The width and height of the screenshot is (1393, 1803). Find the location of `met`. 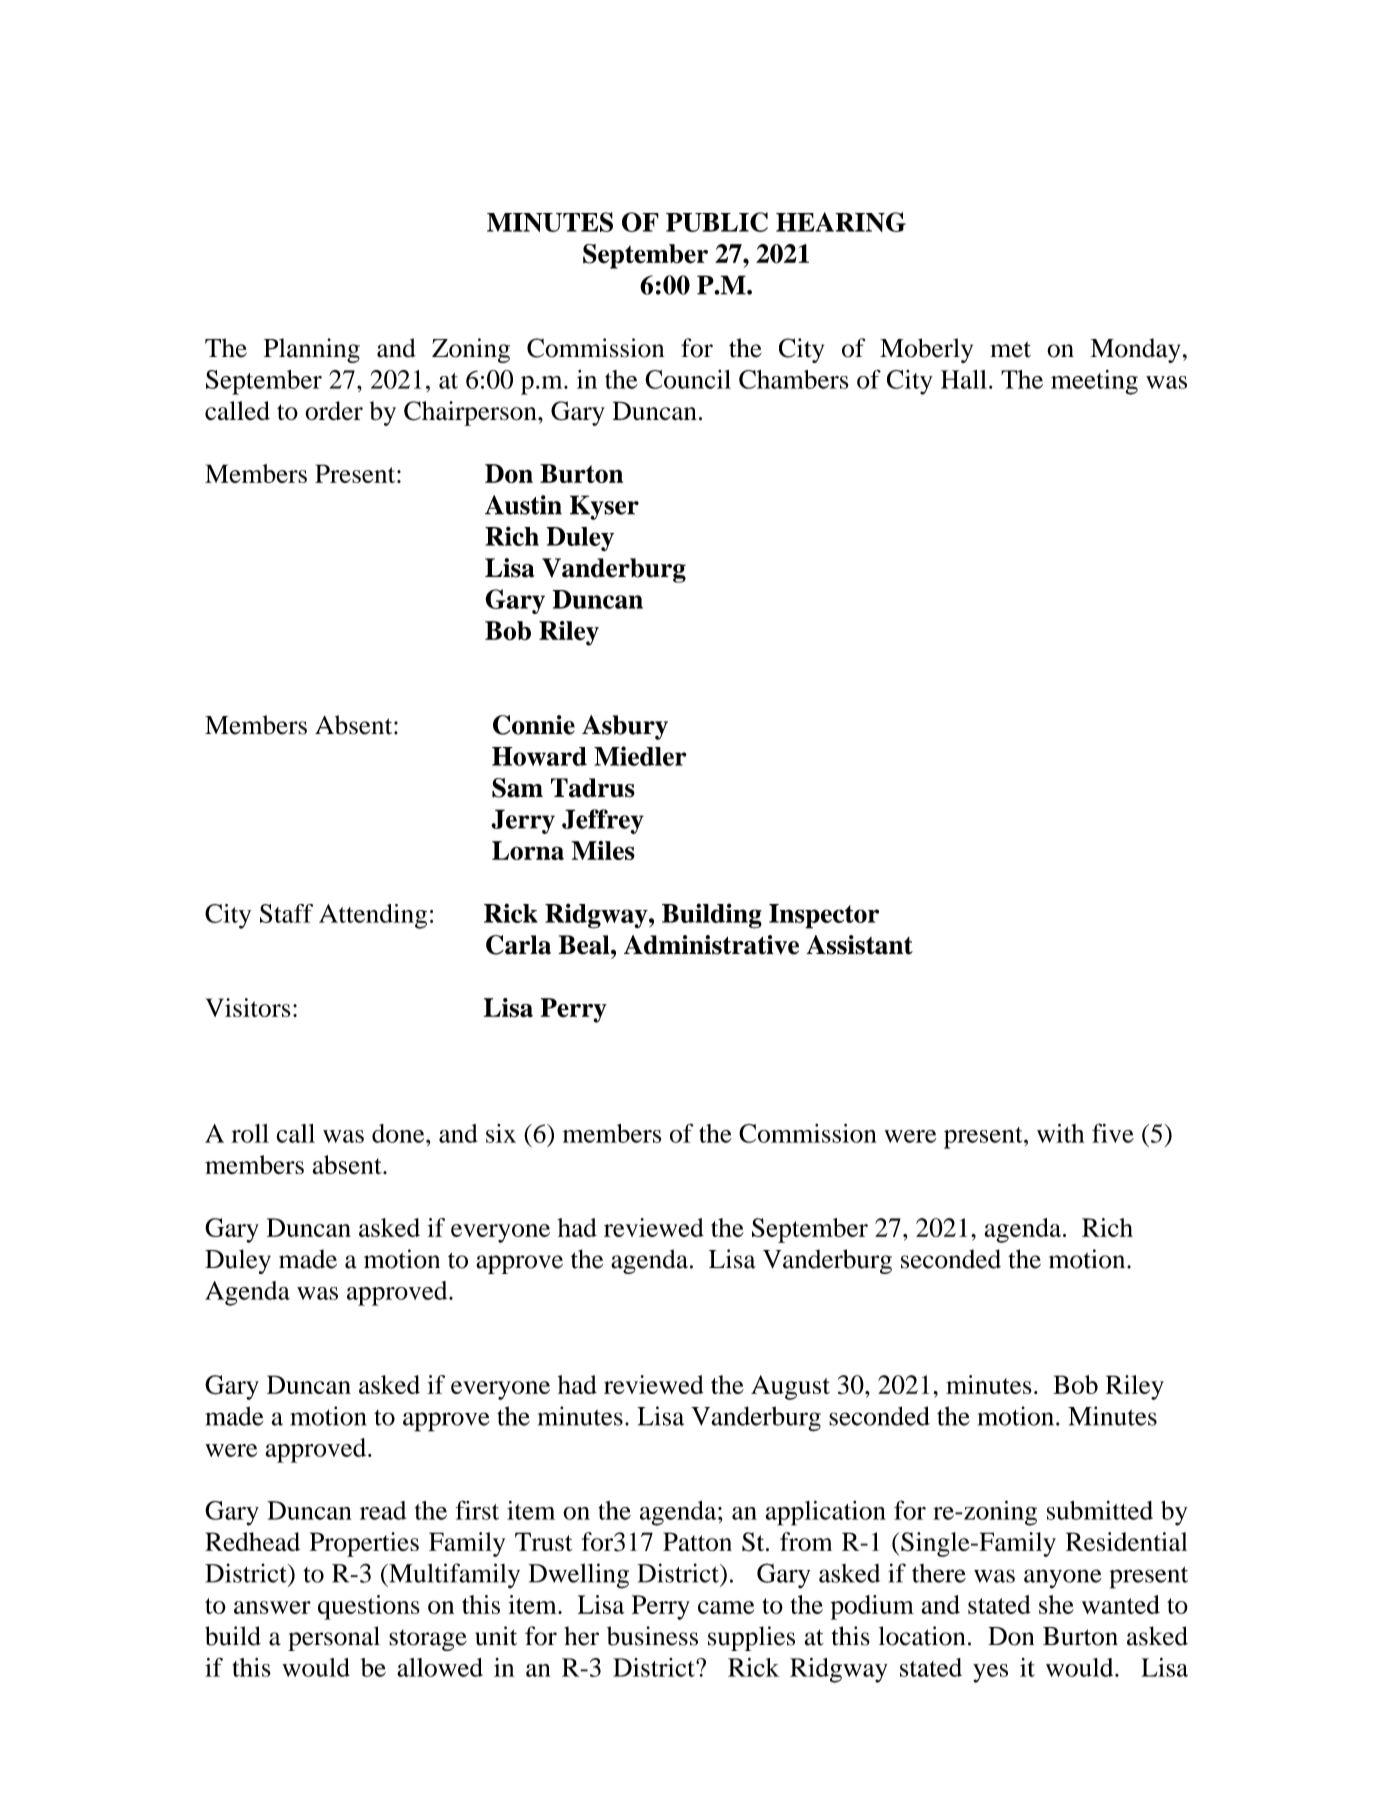

met is located at coordinates (1011, 349).
